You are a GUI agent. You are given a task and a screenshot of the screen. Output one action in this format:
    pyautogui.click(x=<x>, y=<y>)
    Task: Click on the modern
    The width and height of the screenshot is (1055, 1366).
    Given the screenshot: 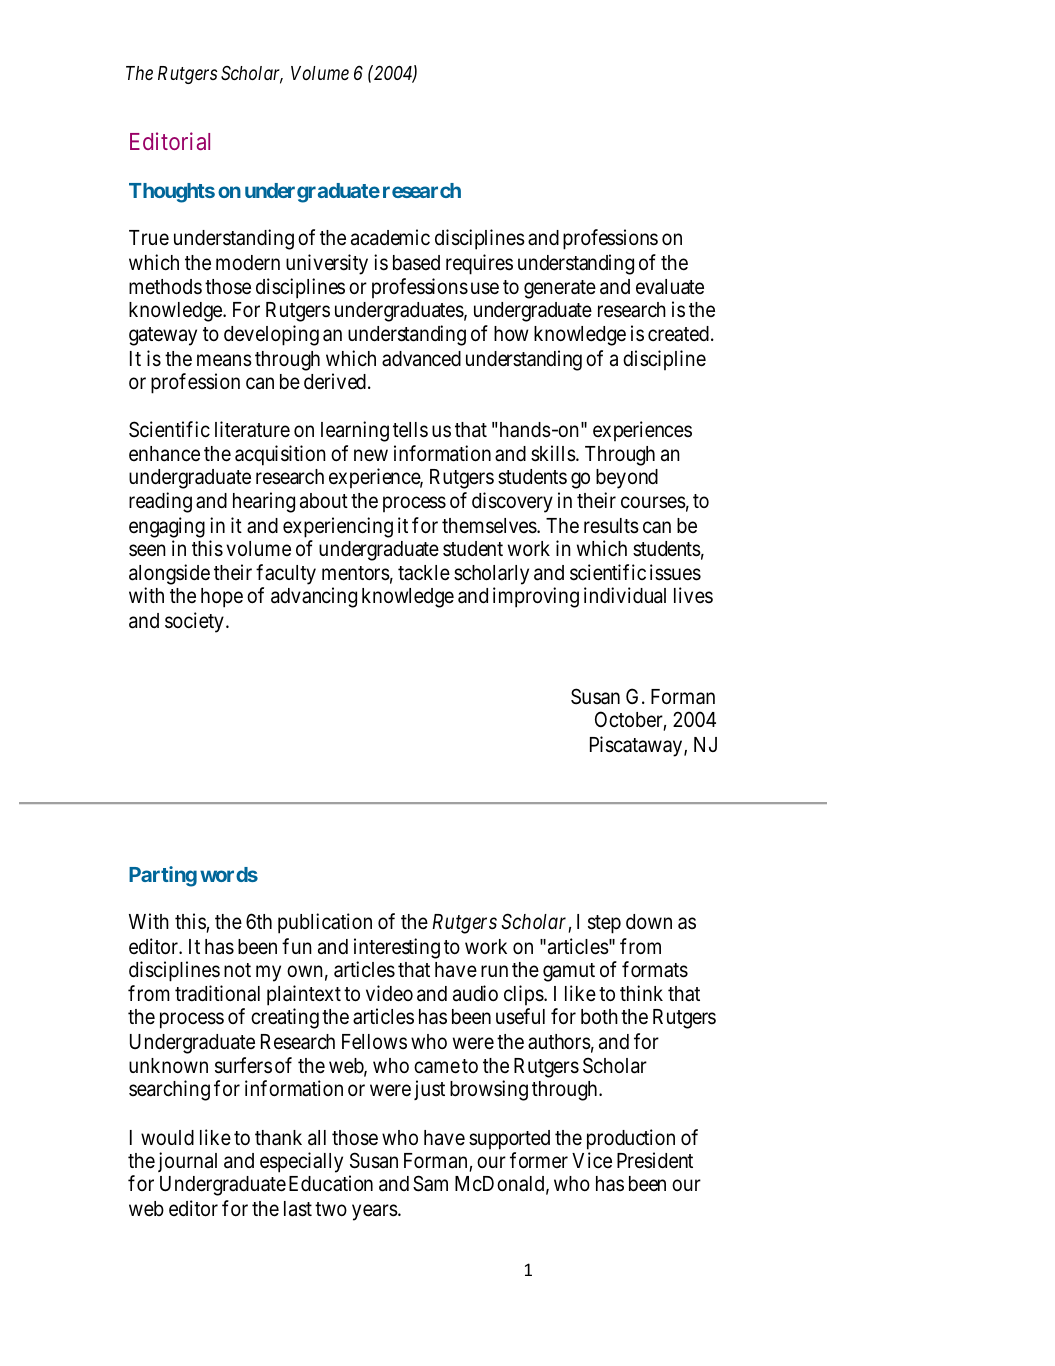 What is the action you would take?
    pyautogui.click(x=248, y=263)
